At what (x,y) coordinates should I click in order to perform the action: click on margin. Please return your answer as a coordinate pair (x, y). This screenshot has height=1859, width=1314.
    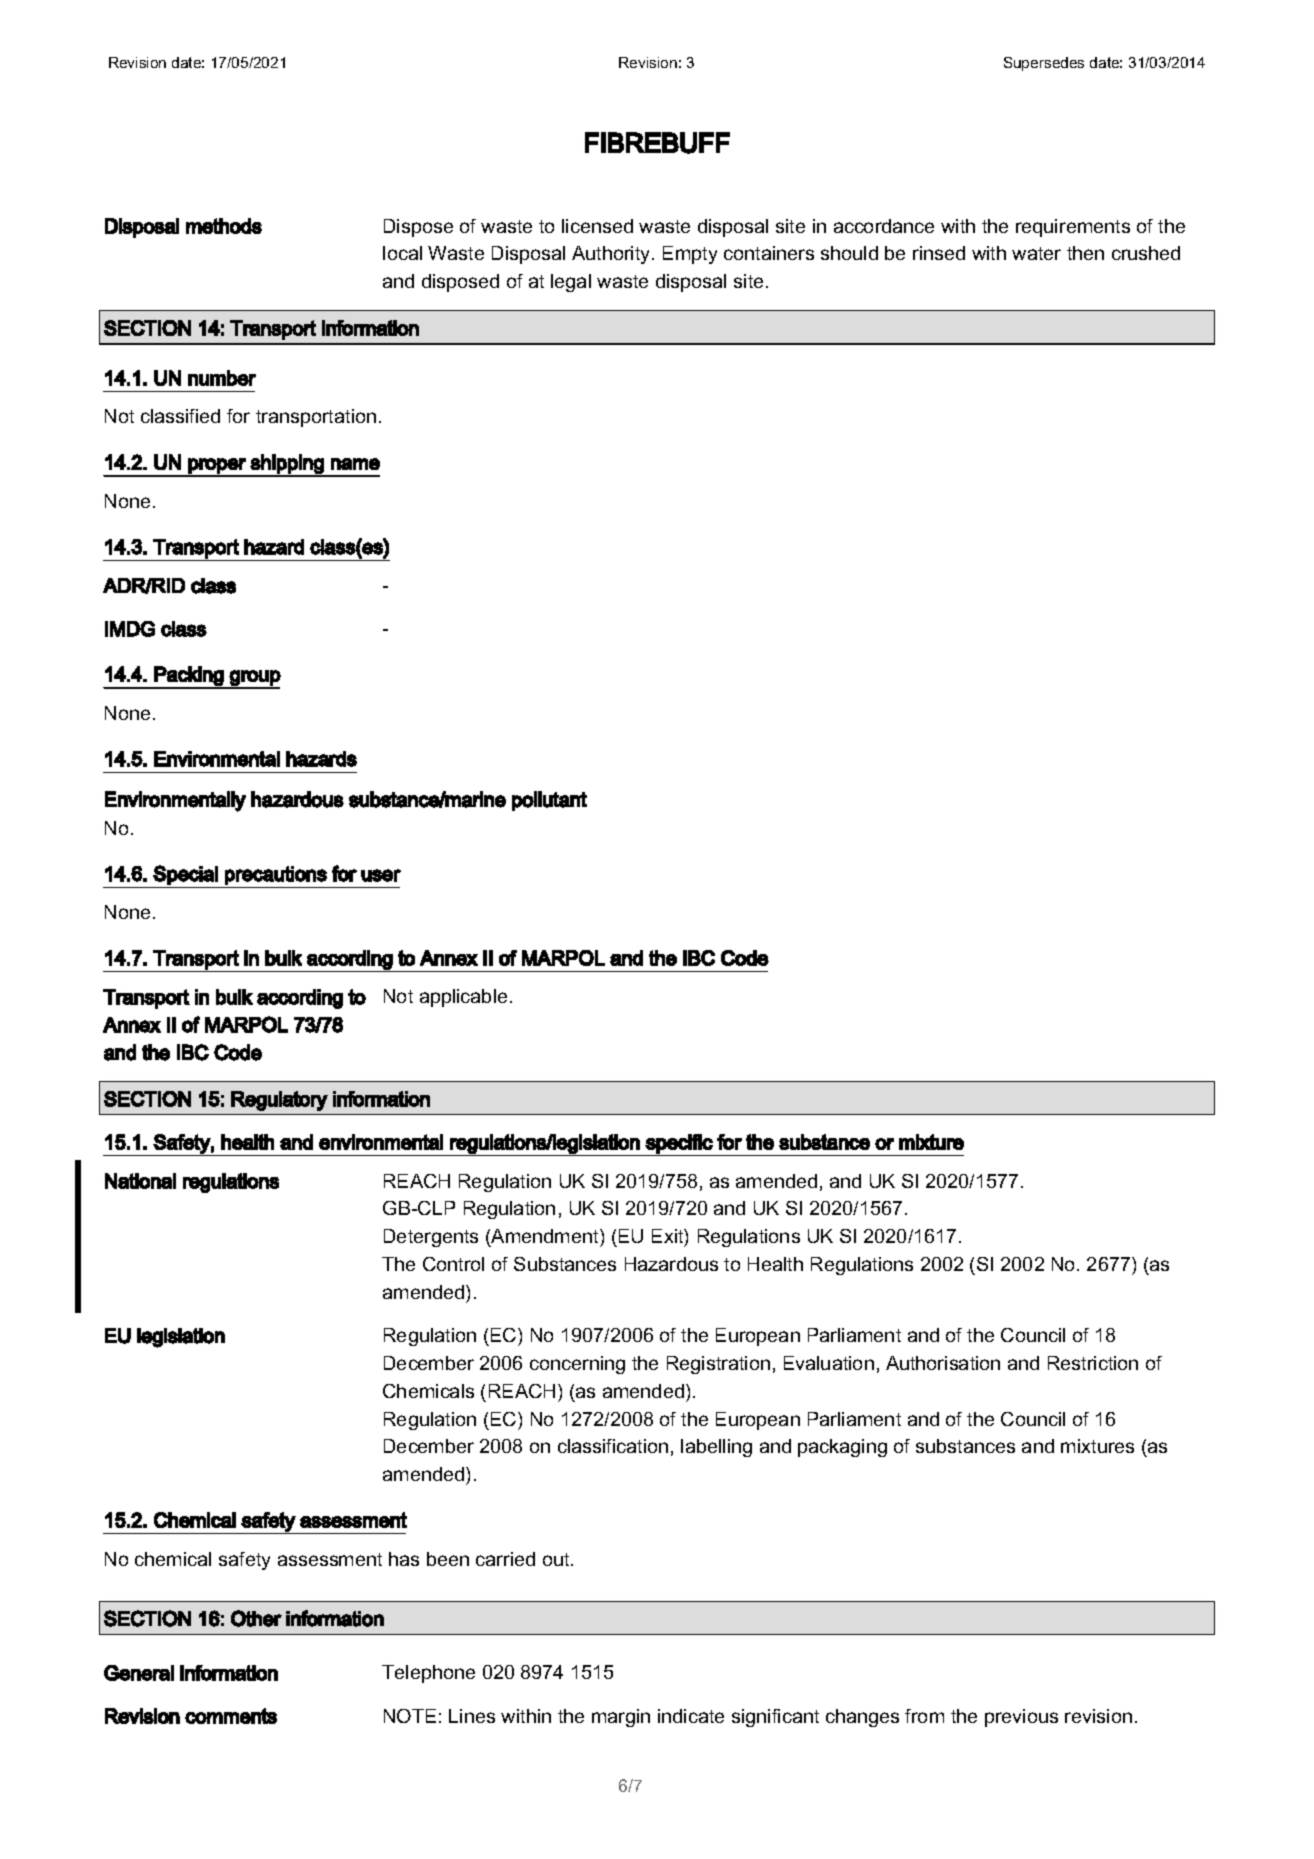
    Looking at the image, I should click on (621, 1718).
